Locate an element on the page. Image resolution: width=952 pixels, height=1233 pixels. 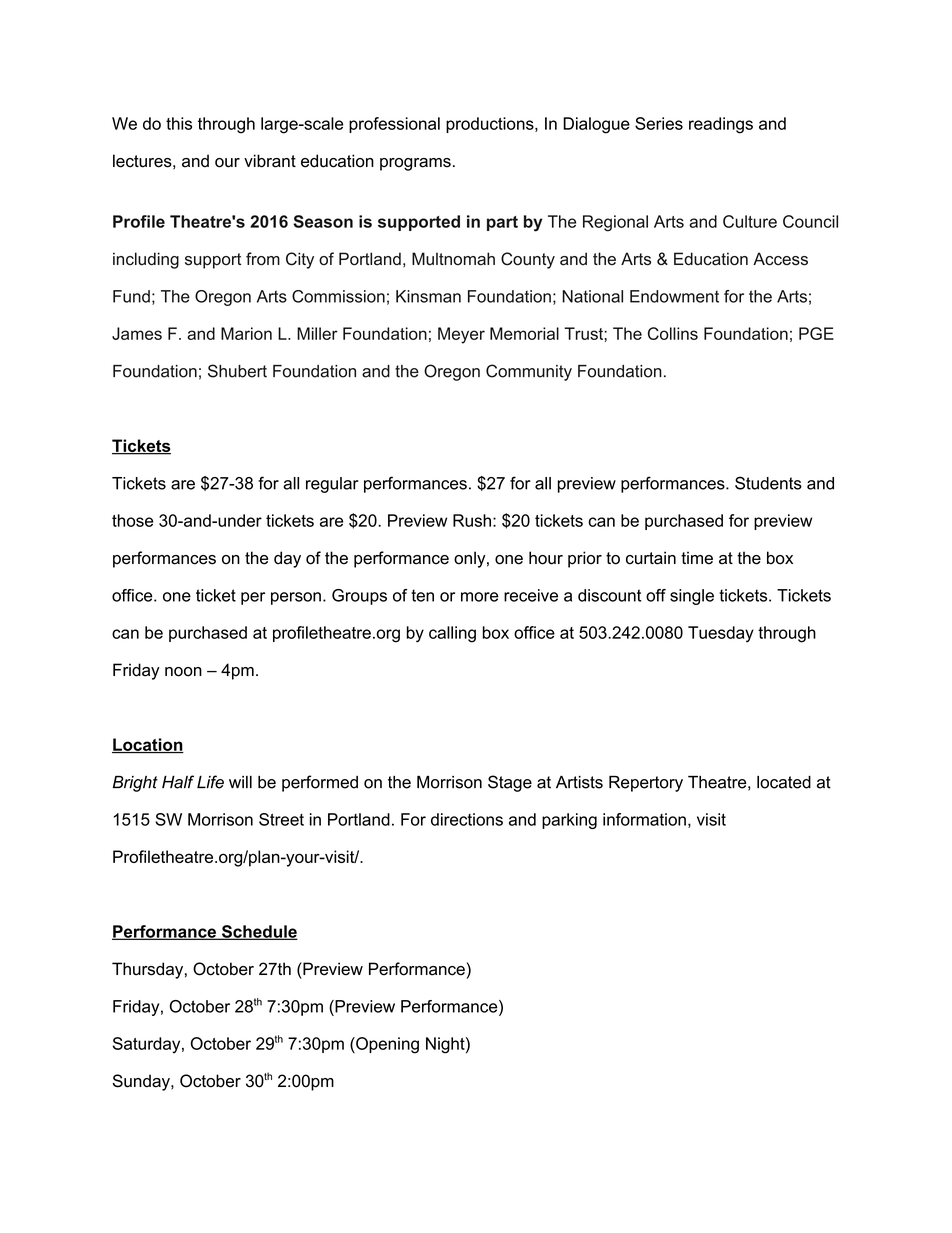
person is located at coordinates (296, 598).
